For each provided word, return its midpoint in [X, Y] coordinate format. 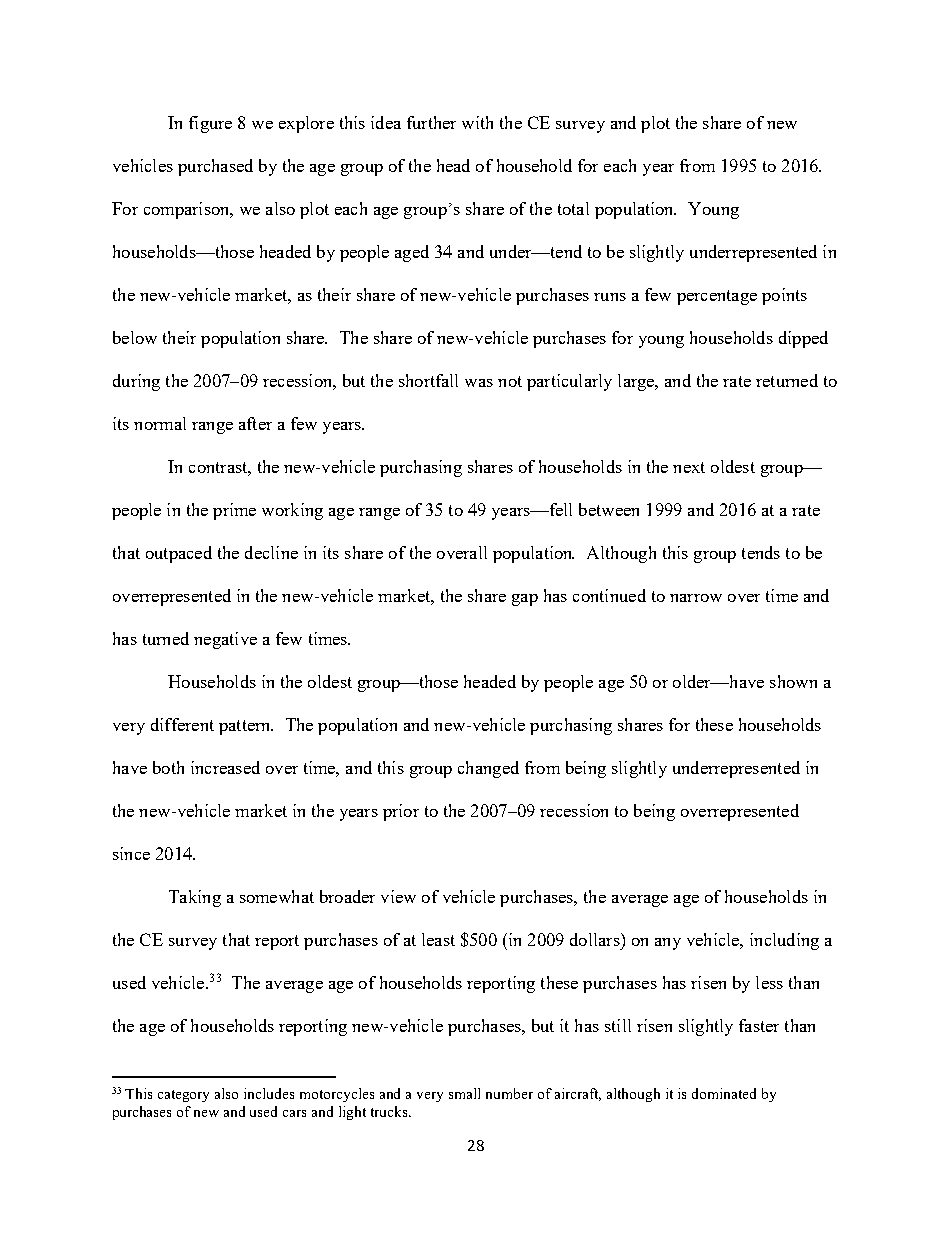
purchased [215, 167]
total [573, 208]
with [477, 122]
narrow [696, 598]
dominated [724, 1093]
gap [525, 600]
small [464, 1093]
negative [225, 640]
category [183, 1096]
